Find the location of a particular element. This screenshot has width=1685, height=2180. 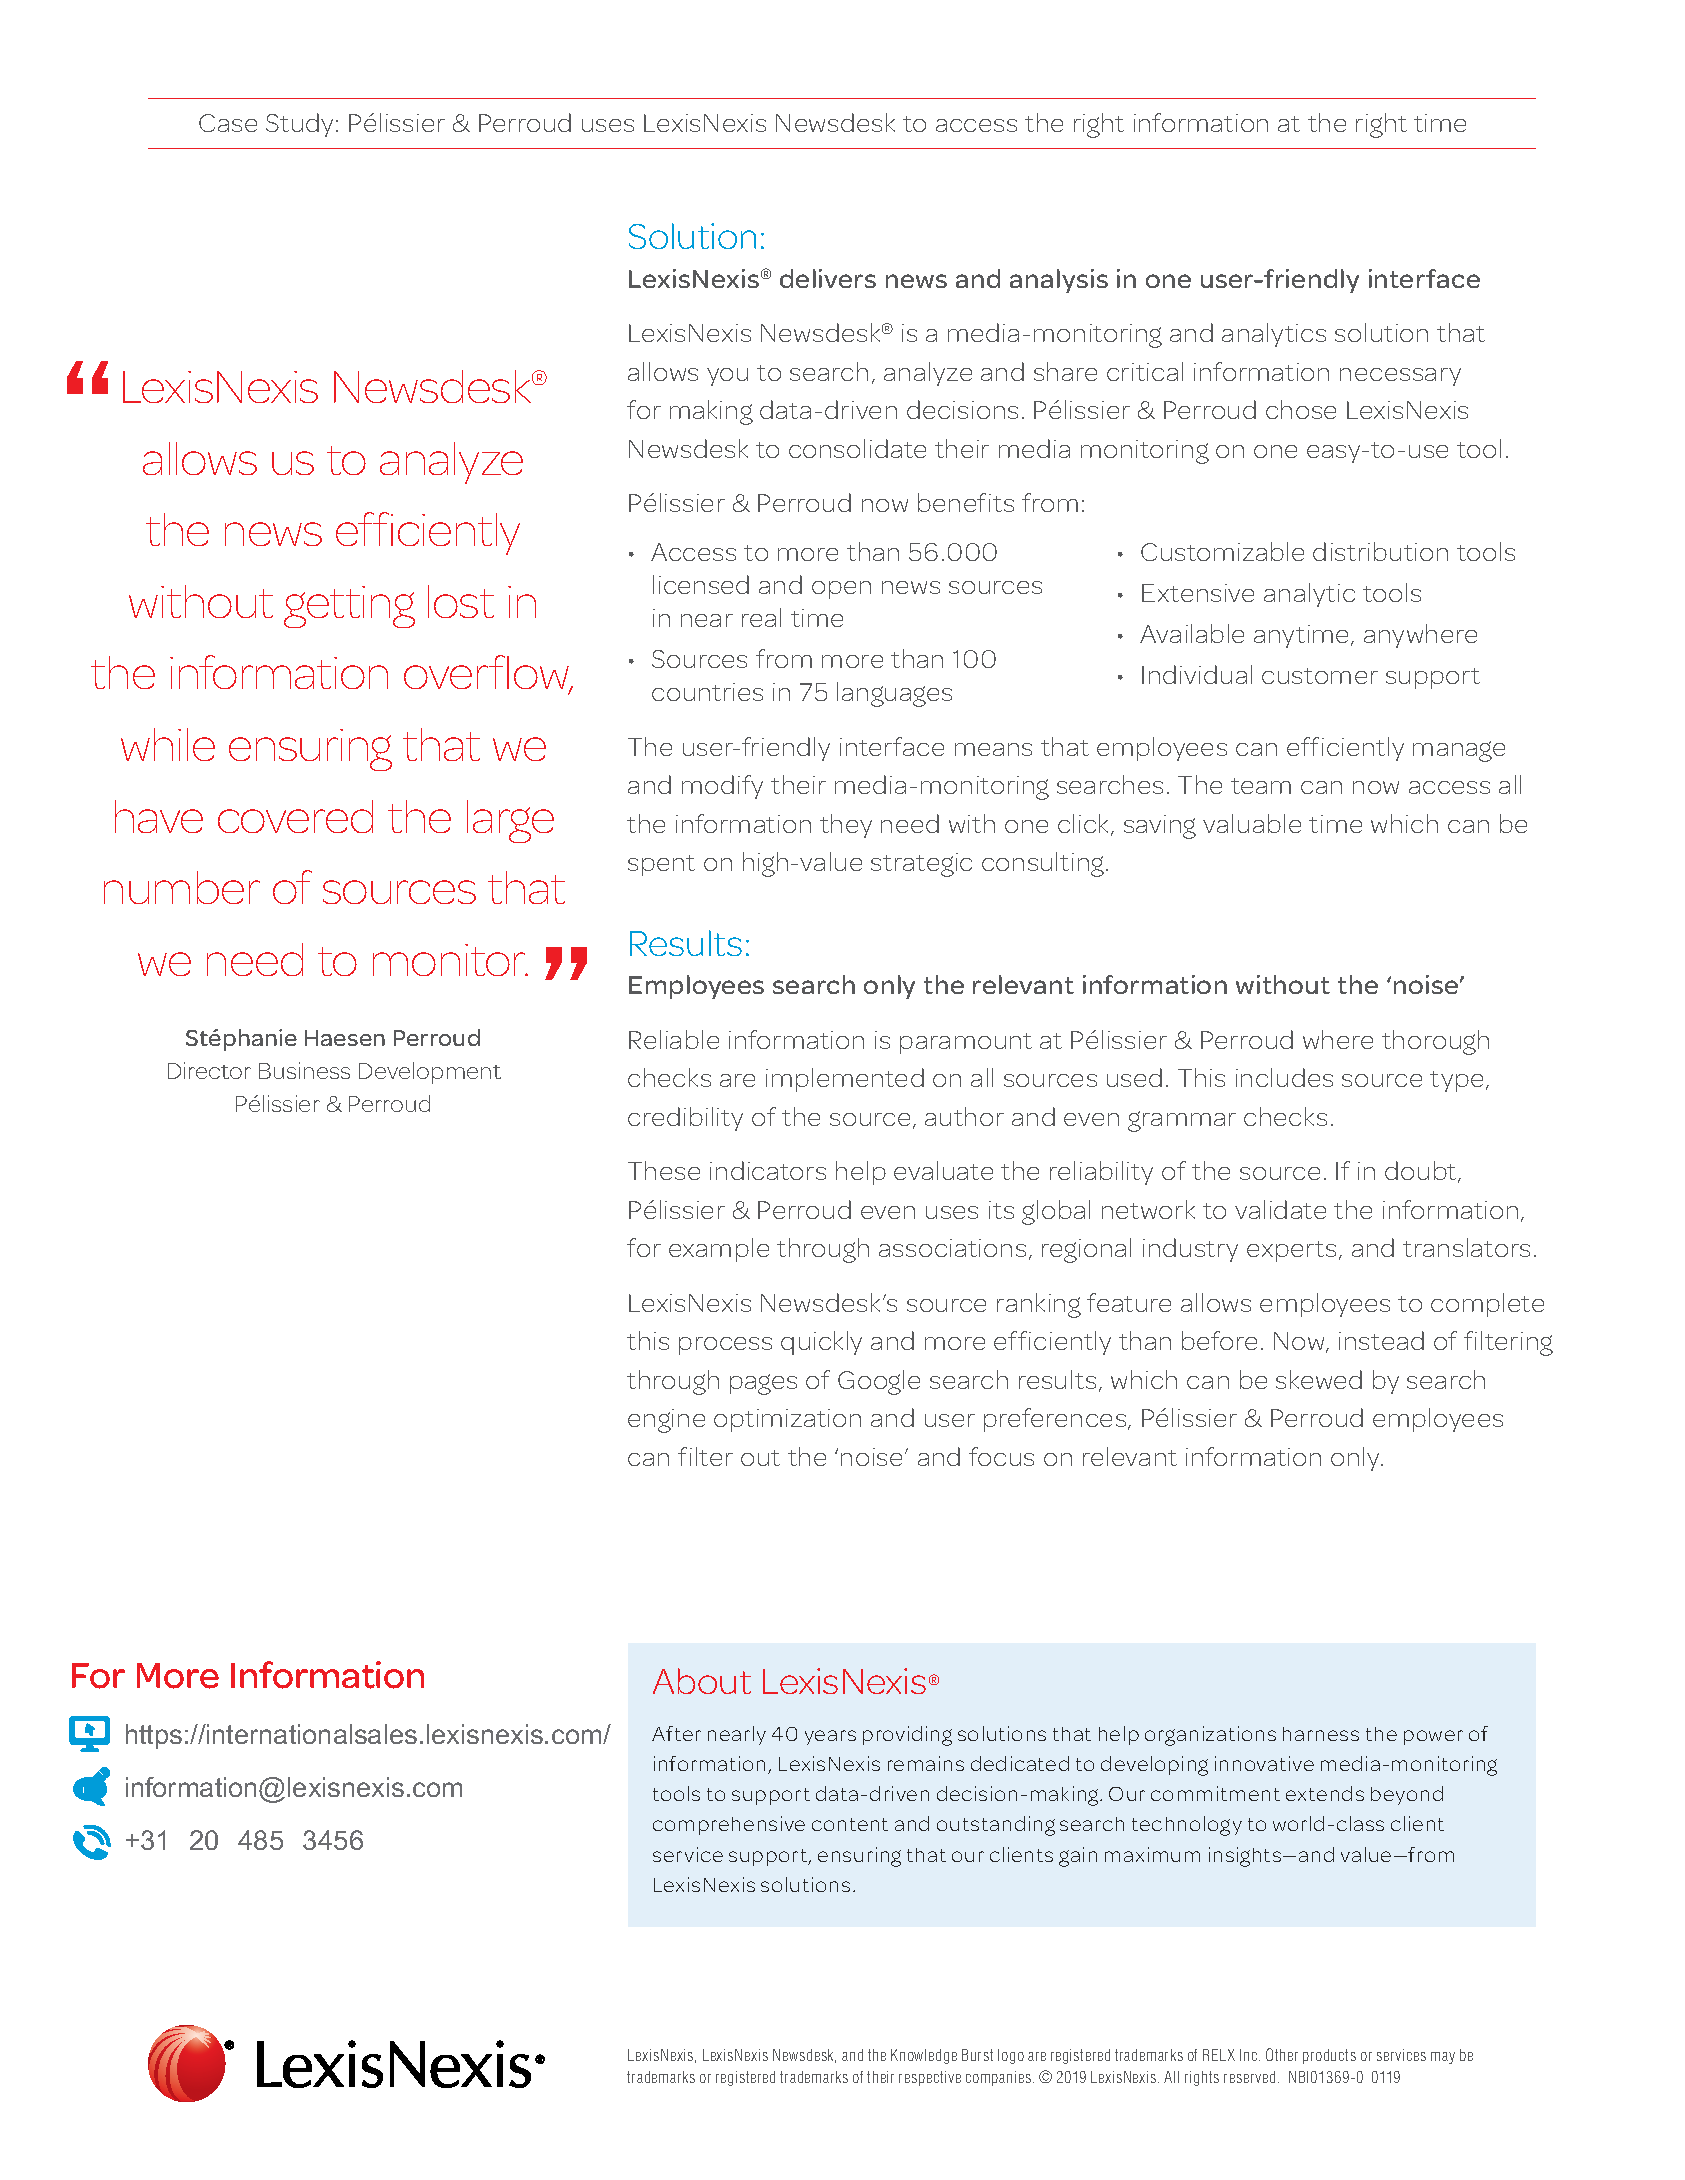

delivers is located at coordinates (828, 278).
